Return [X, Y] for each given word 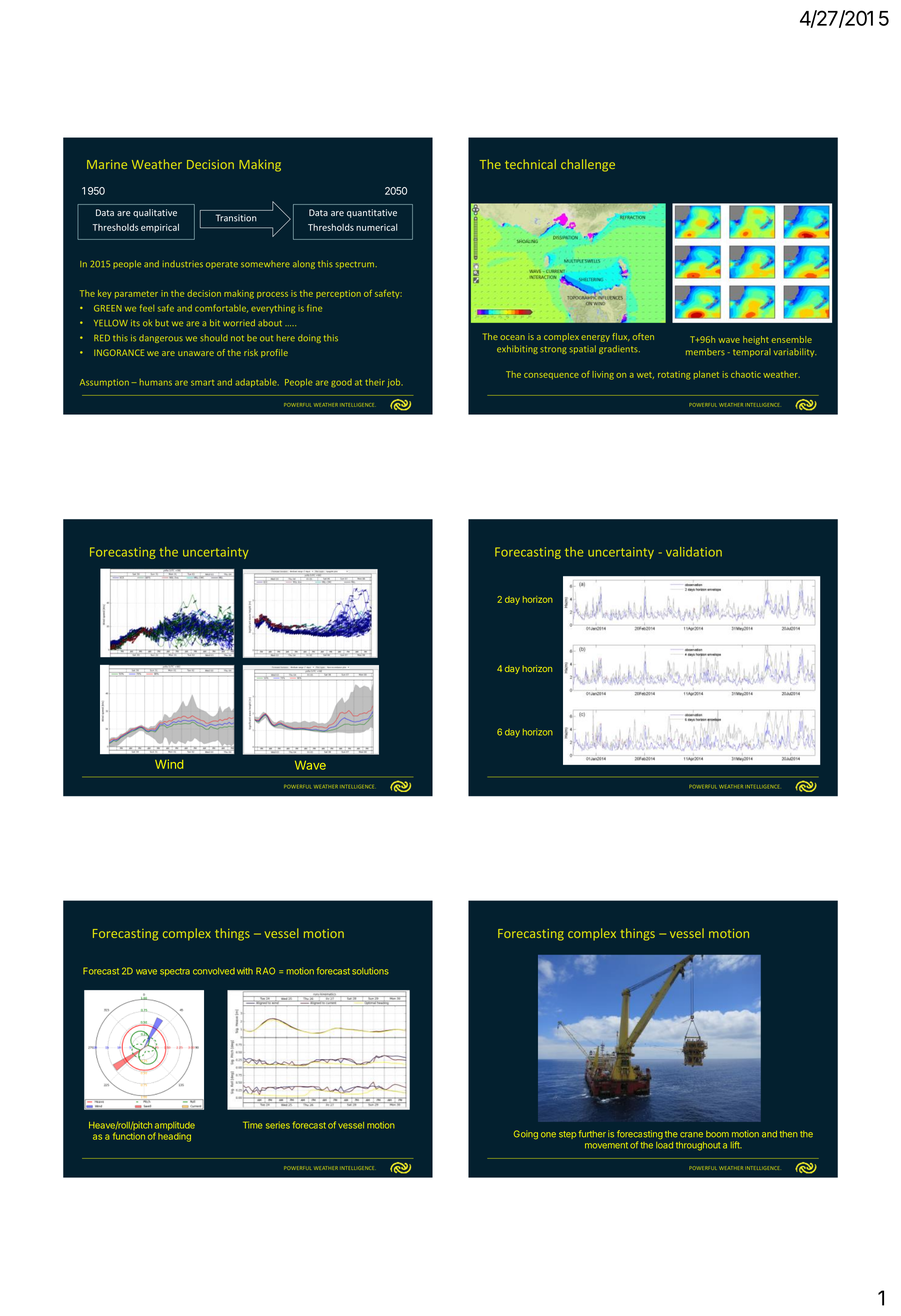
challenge [588, 165]
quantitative [372, 213]
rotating [674, 375]
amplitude [175, 1127]
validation [694, 552]
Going [526, 1135]
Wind [169, 764]
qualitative [155, 213]
